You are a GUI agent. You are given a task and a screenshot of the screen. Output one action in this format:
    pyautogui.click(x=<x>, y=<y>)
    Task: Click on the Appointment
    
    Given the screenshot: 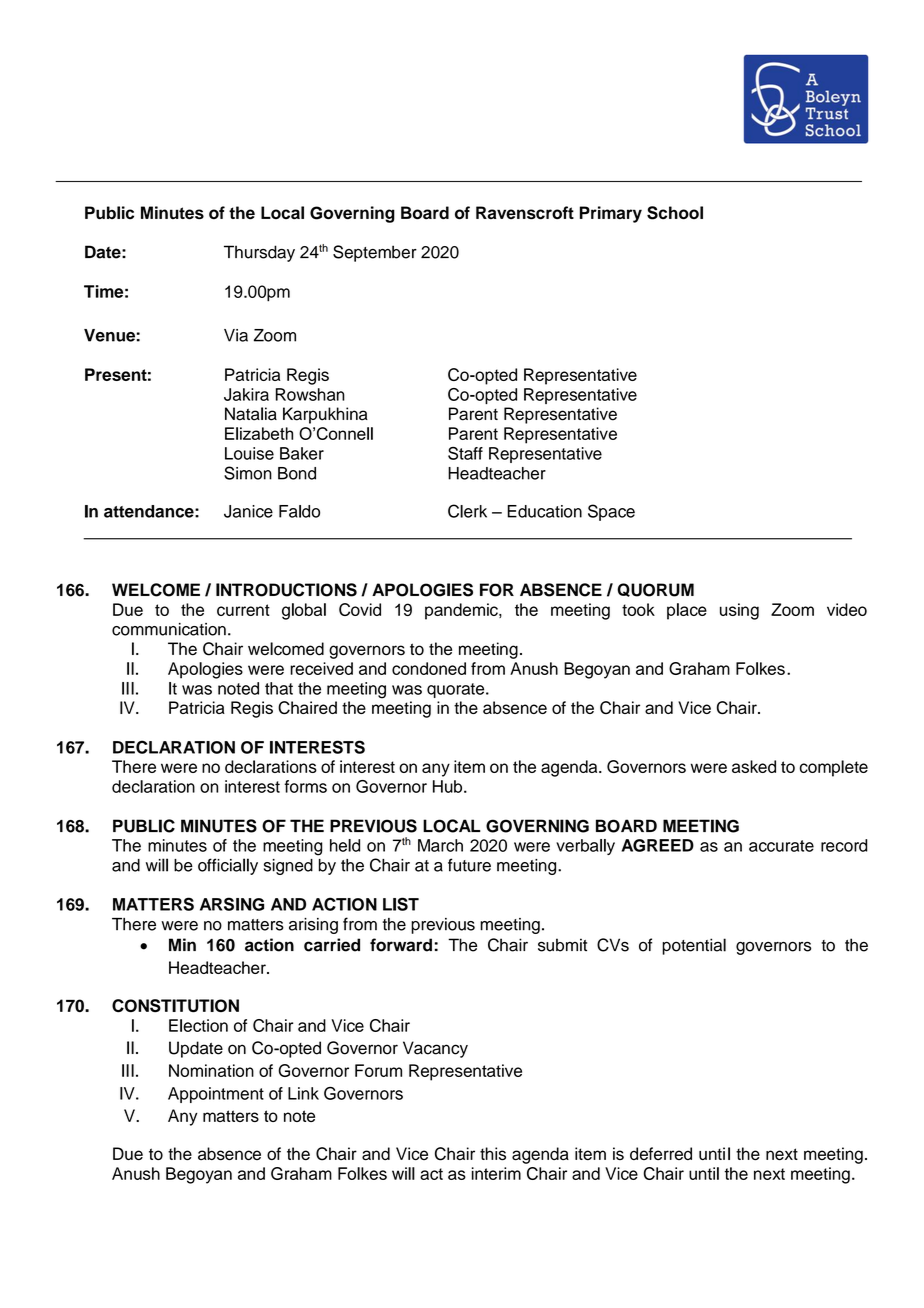 What is the action you would take?
    pyautogui.click(x=216, y=1095)
